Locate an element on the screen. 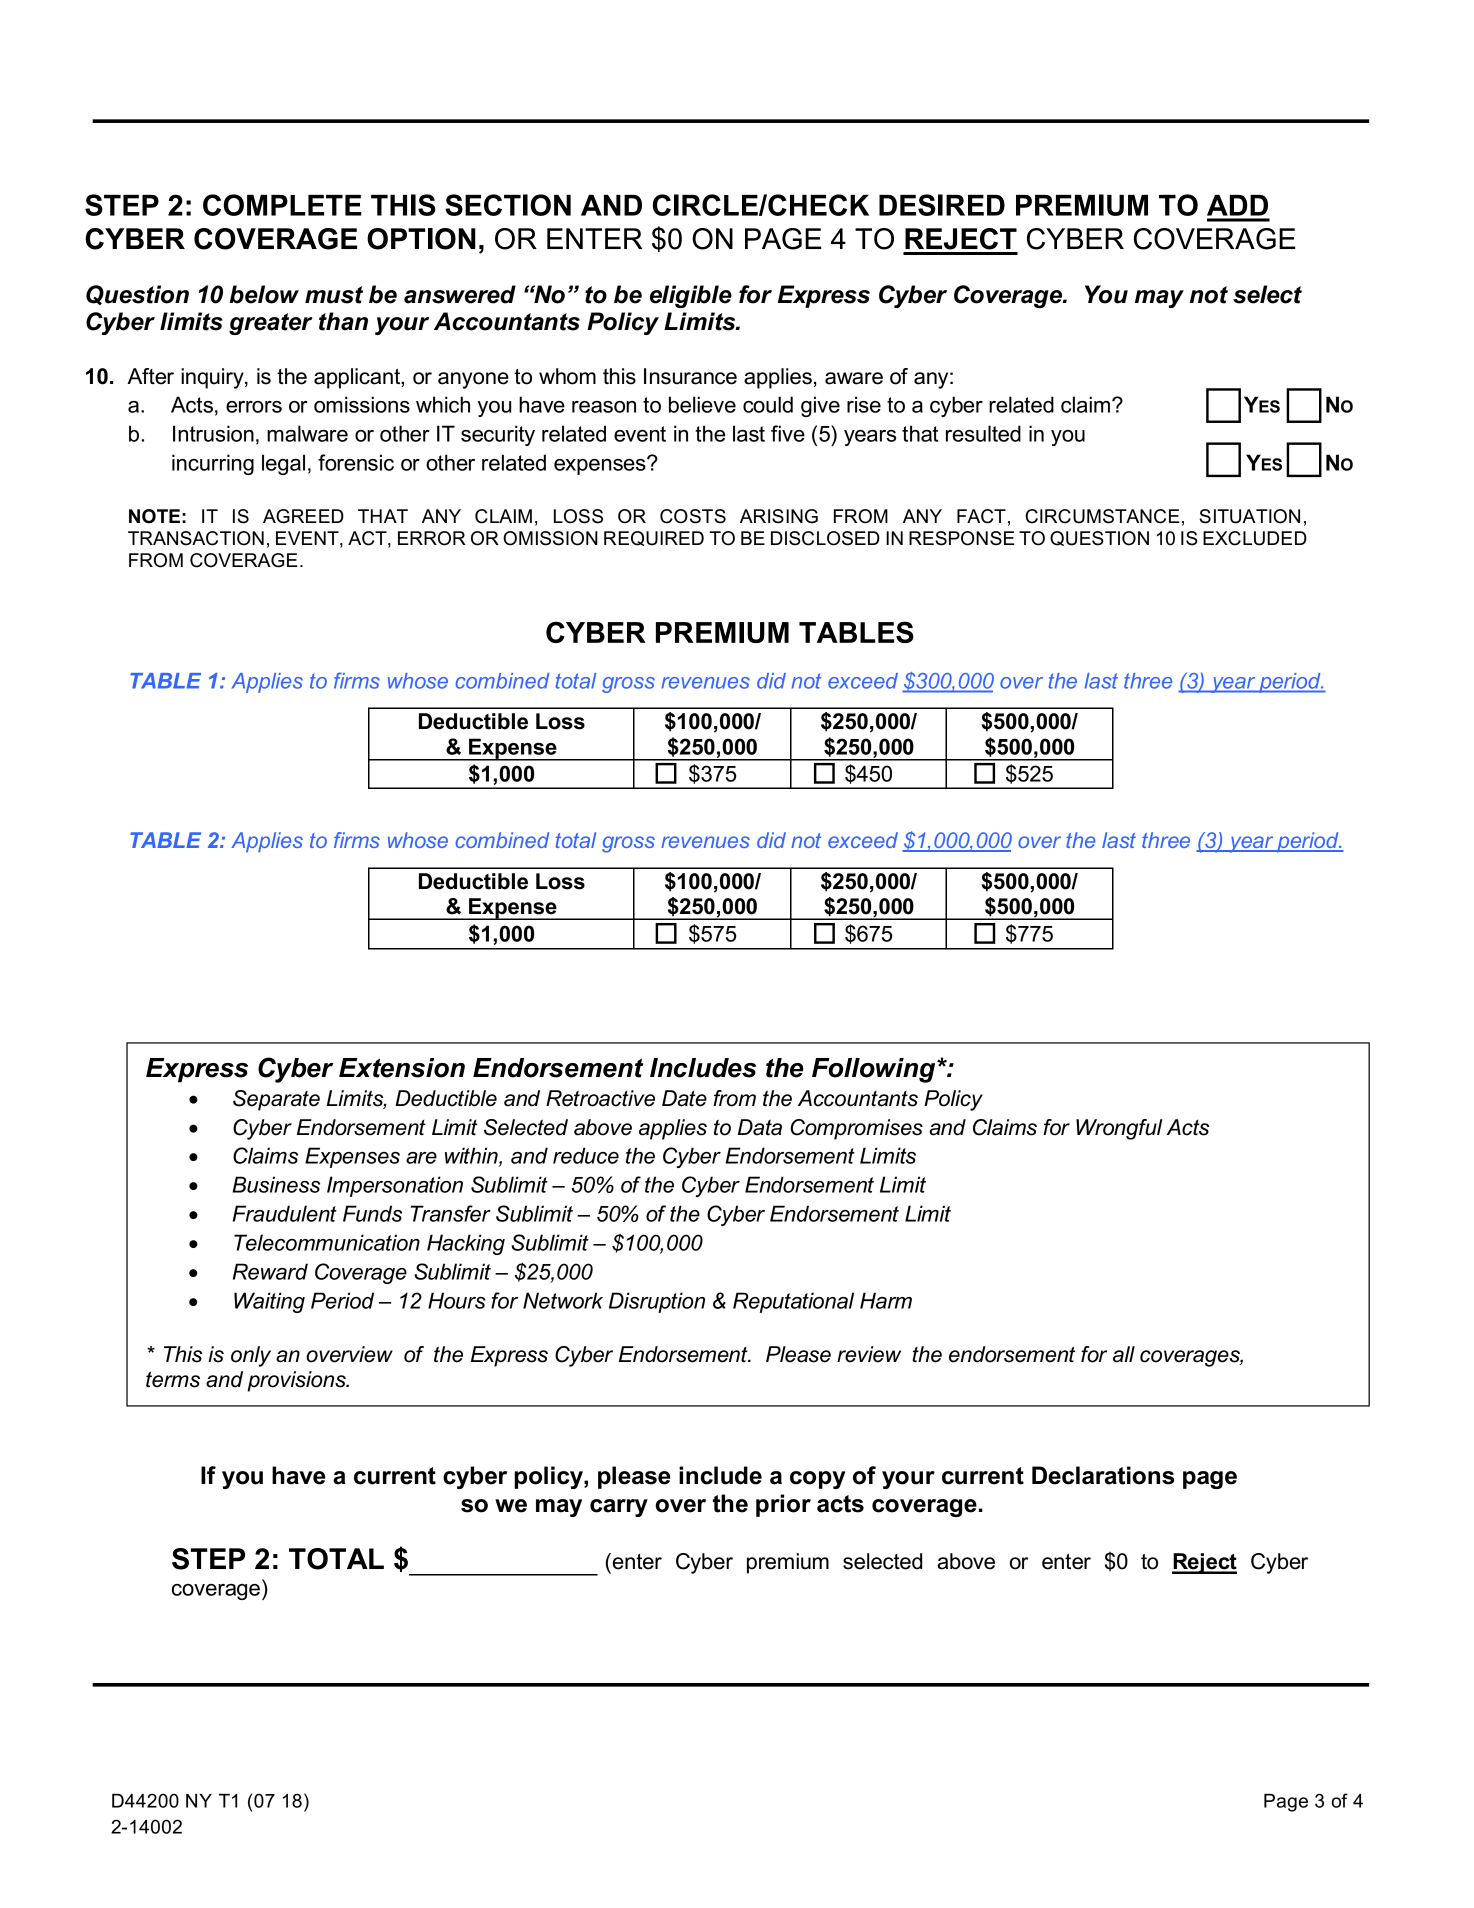 The image size is (1474, 1908). Separate is located at coordinates (276, 1100).
